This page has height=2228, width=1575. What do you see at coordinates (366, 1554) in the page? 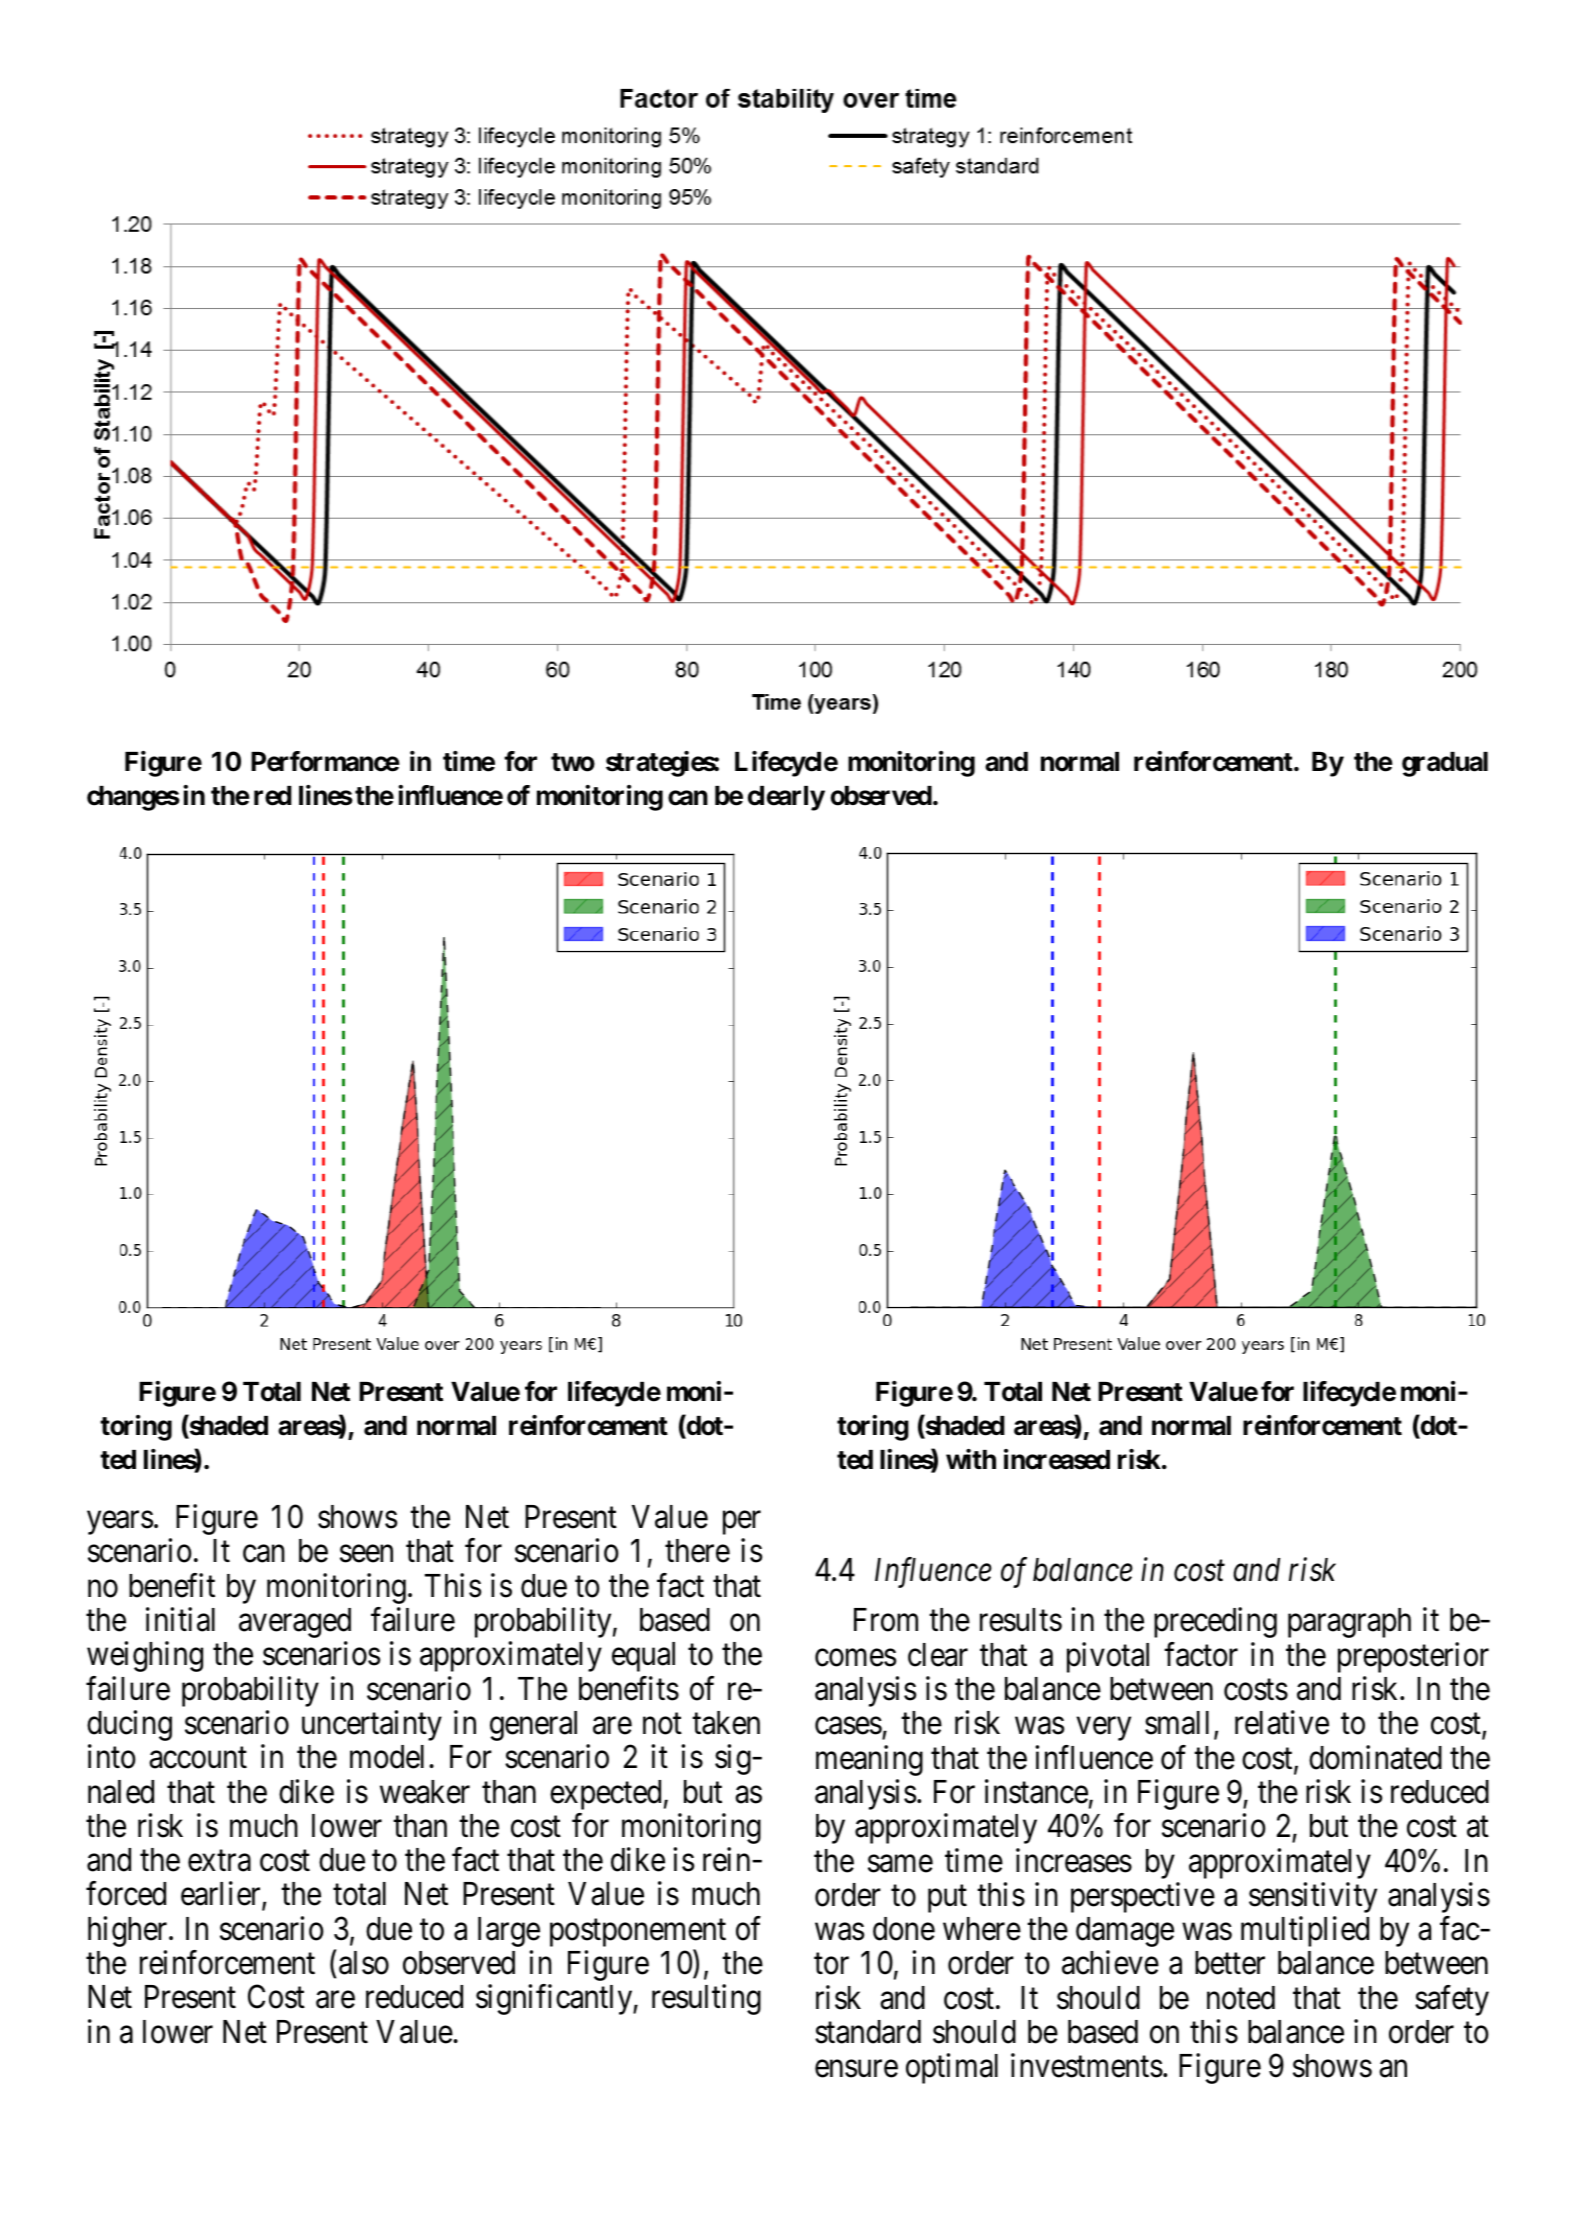
I see `seen` at bounding box center [366, 1554].
